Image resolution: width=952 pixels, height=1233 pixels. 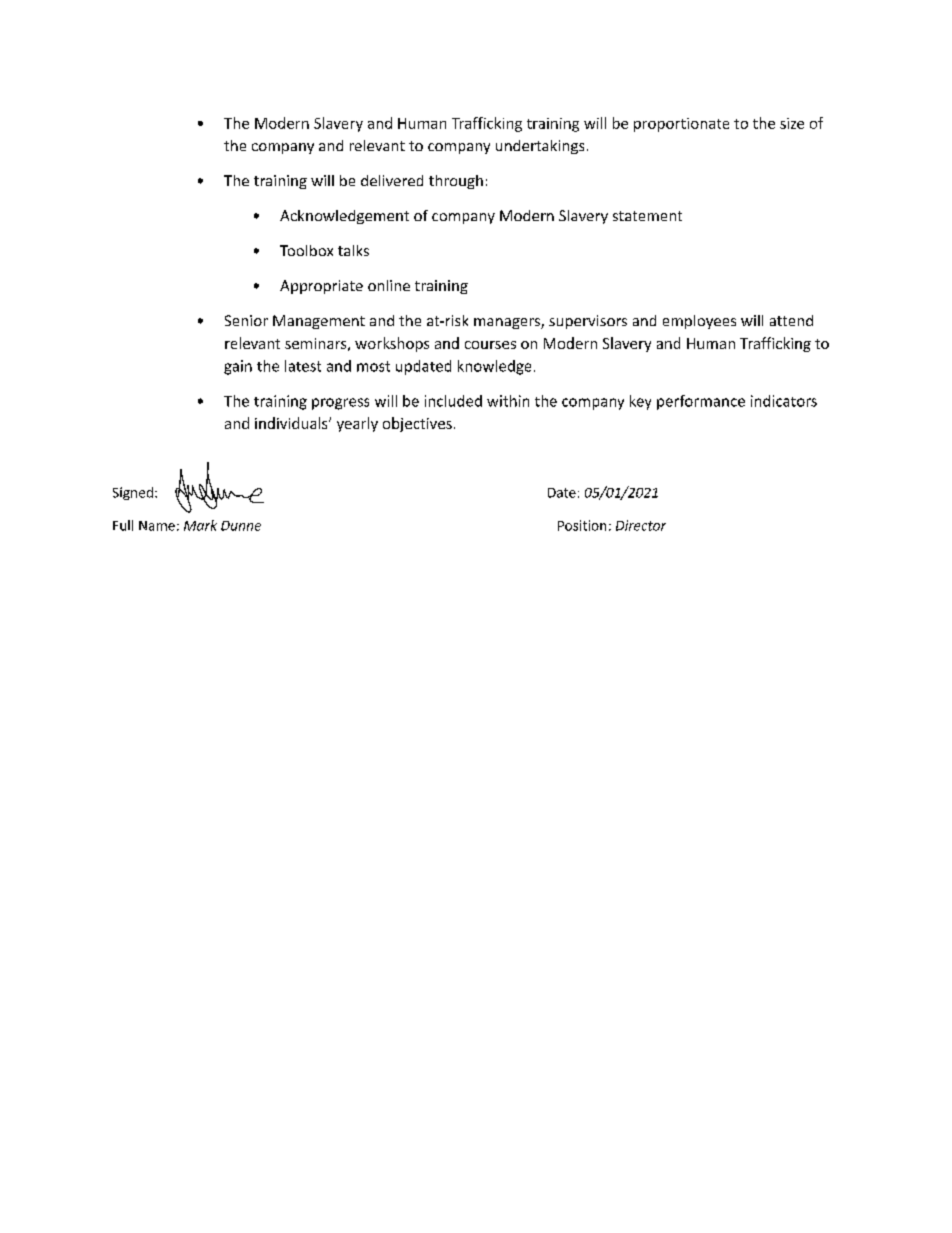 What do you see at coordinates (417, 424) in the screenshot?
I see `objectives` at bounding box center [417, 424].
